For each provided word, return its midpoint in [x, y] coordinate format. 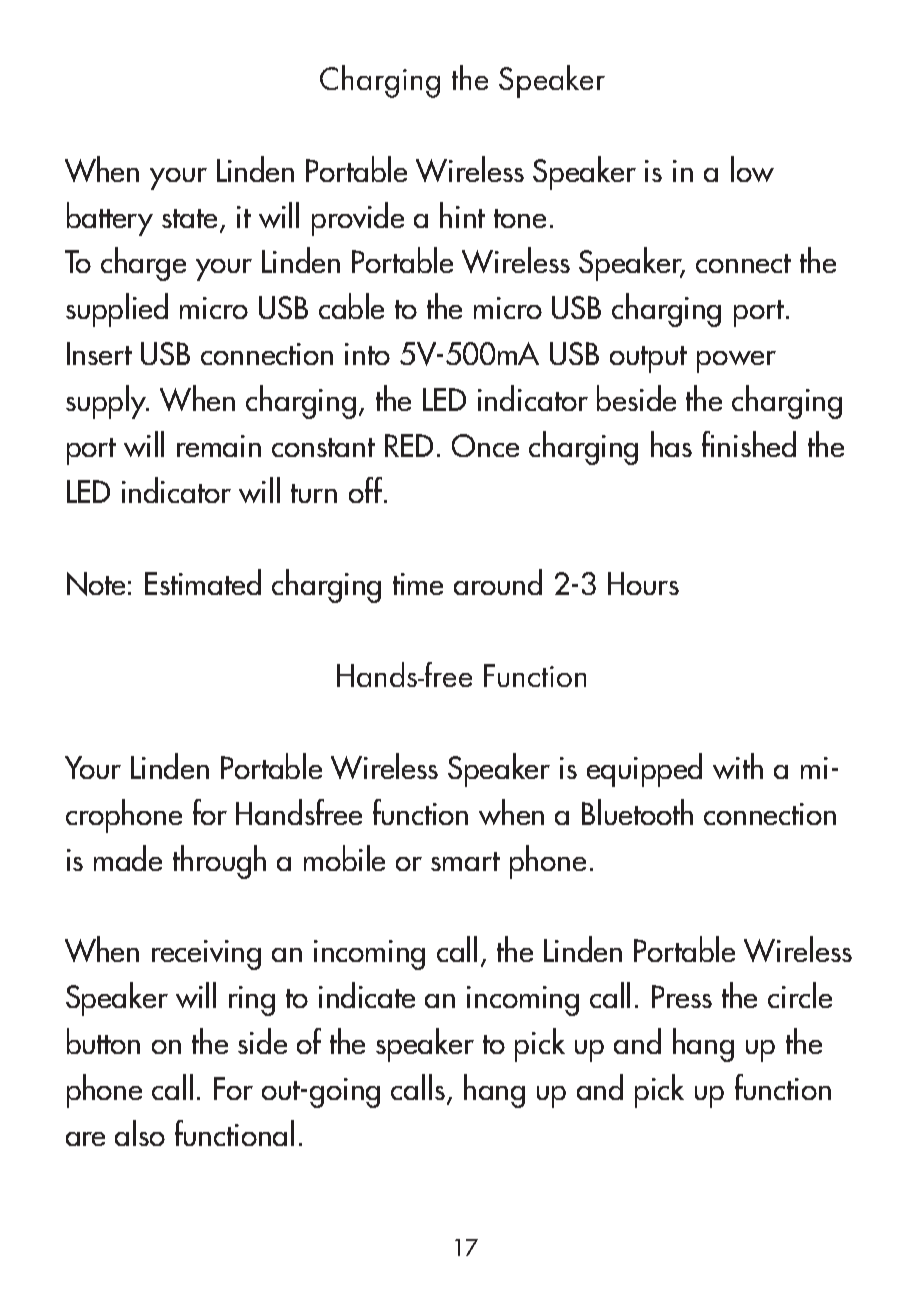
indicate [367, 995]
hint [462, 215]
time [418, 584]
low [752, 169]
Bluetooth [637, 812]
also [140, 1133]
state [189, 218]
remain [219, 446]
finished [749, 444]
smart [465, 861]
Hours [643, 583]
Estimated [203, 582]
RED [409, 445]
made [128, 858]
